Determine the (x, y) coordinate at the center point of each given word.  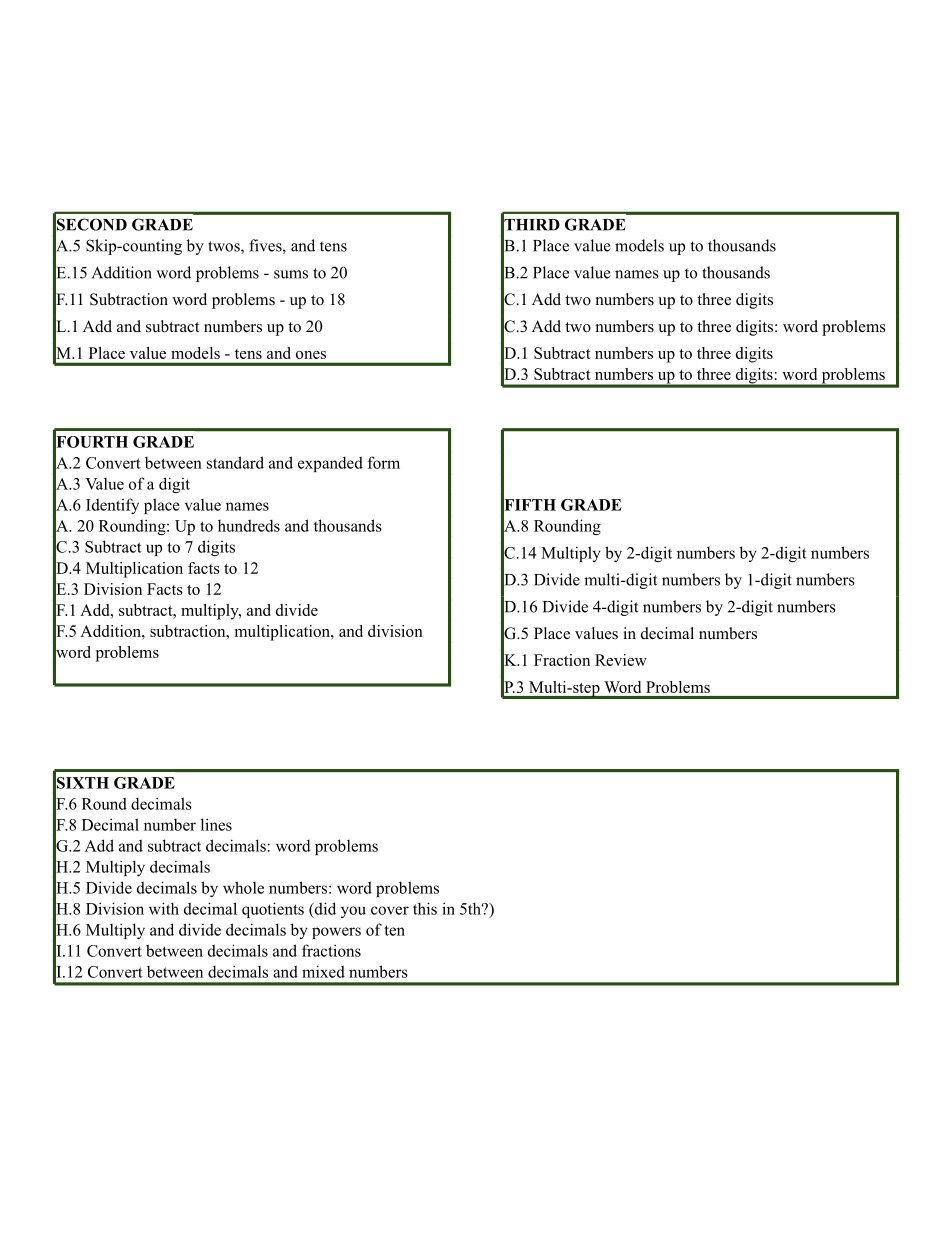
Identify (112, 506)
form (384, 462)
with (164, 908)
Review (621, 660)
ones (311, 355)
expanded (330, 464)
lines (216, 824)
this (425, 908)
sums (291, 274)
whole (243, 887)
